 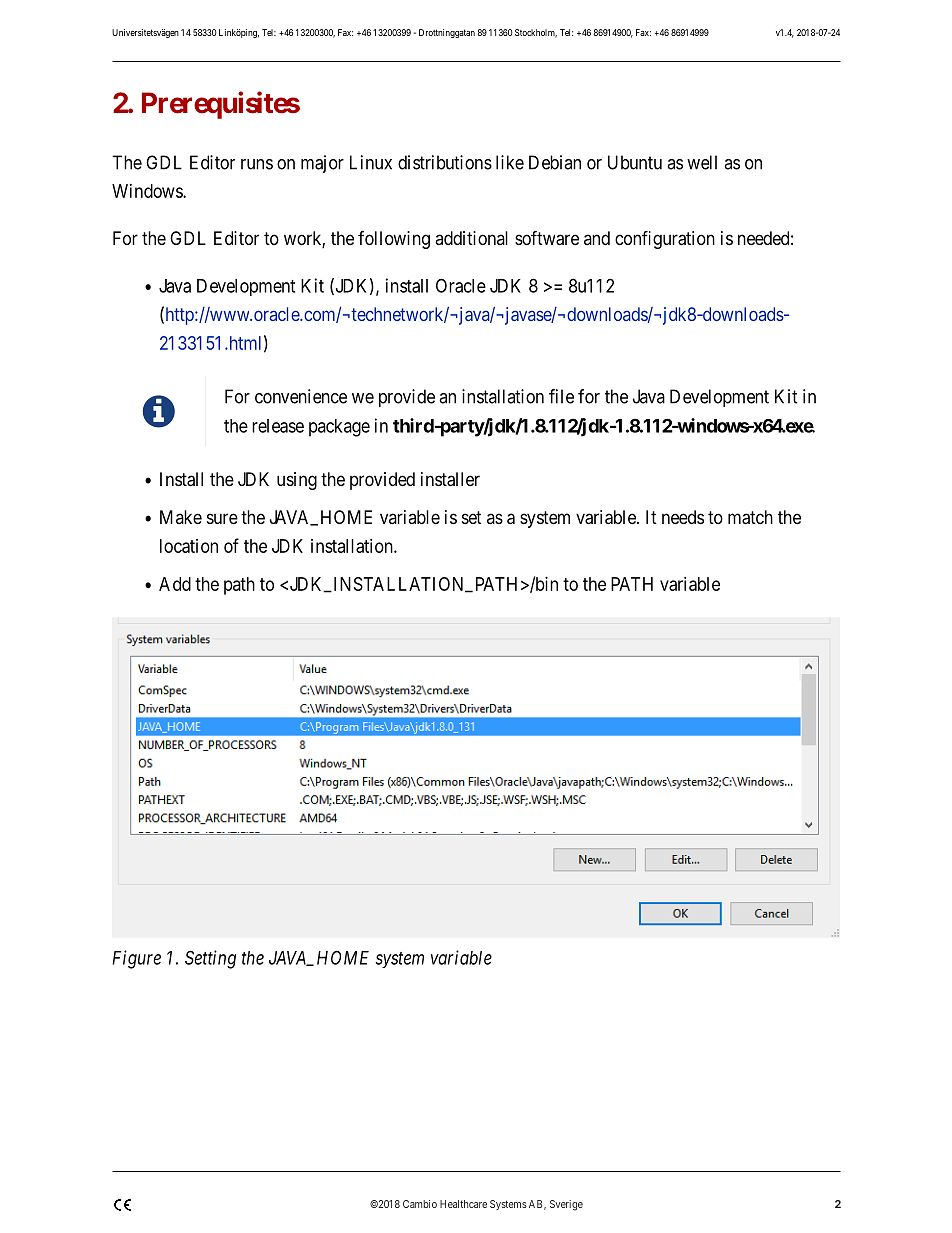 What do you see at coordinates (257, 164) in the screenshot?
I see `runs` at bounding box center [257, 164].
